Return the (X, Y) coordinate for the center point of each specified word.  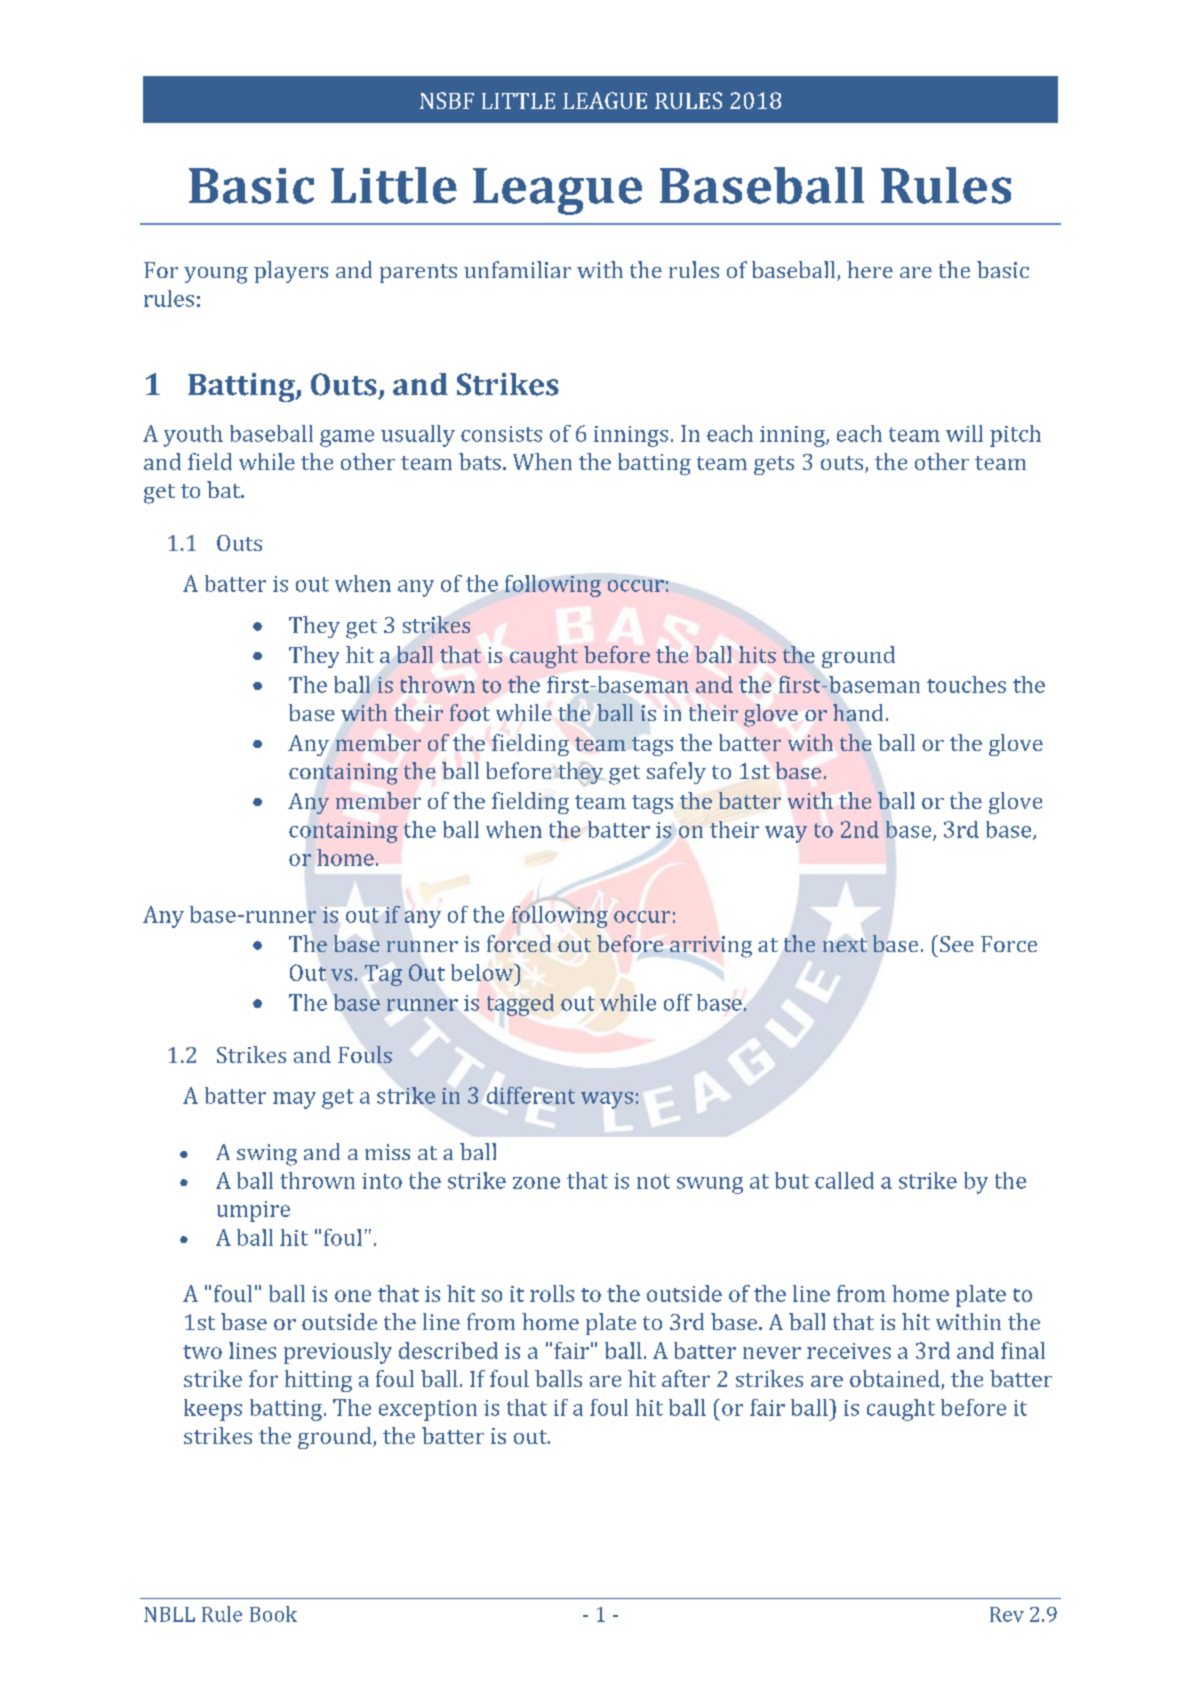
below (483, 972)
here (870, 269)
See (957, 944)
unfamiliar (517, 269)
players (291, 272)
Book (273, 1614)
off (678, 1002)
